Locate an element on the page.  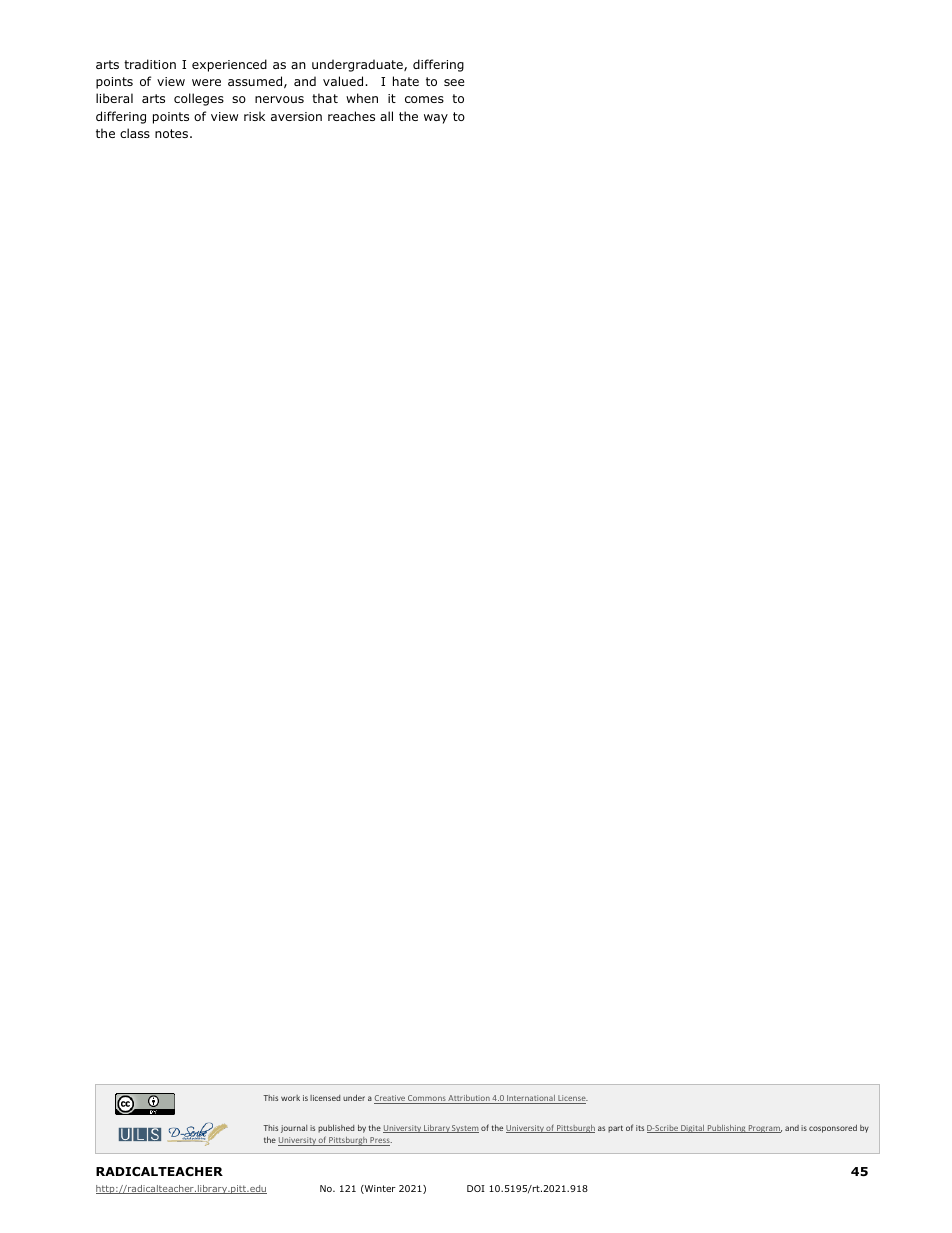
Commons is located at coordinates (427, 1099).
